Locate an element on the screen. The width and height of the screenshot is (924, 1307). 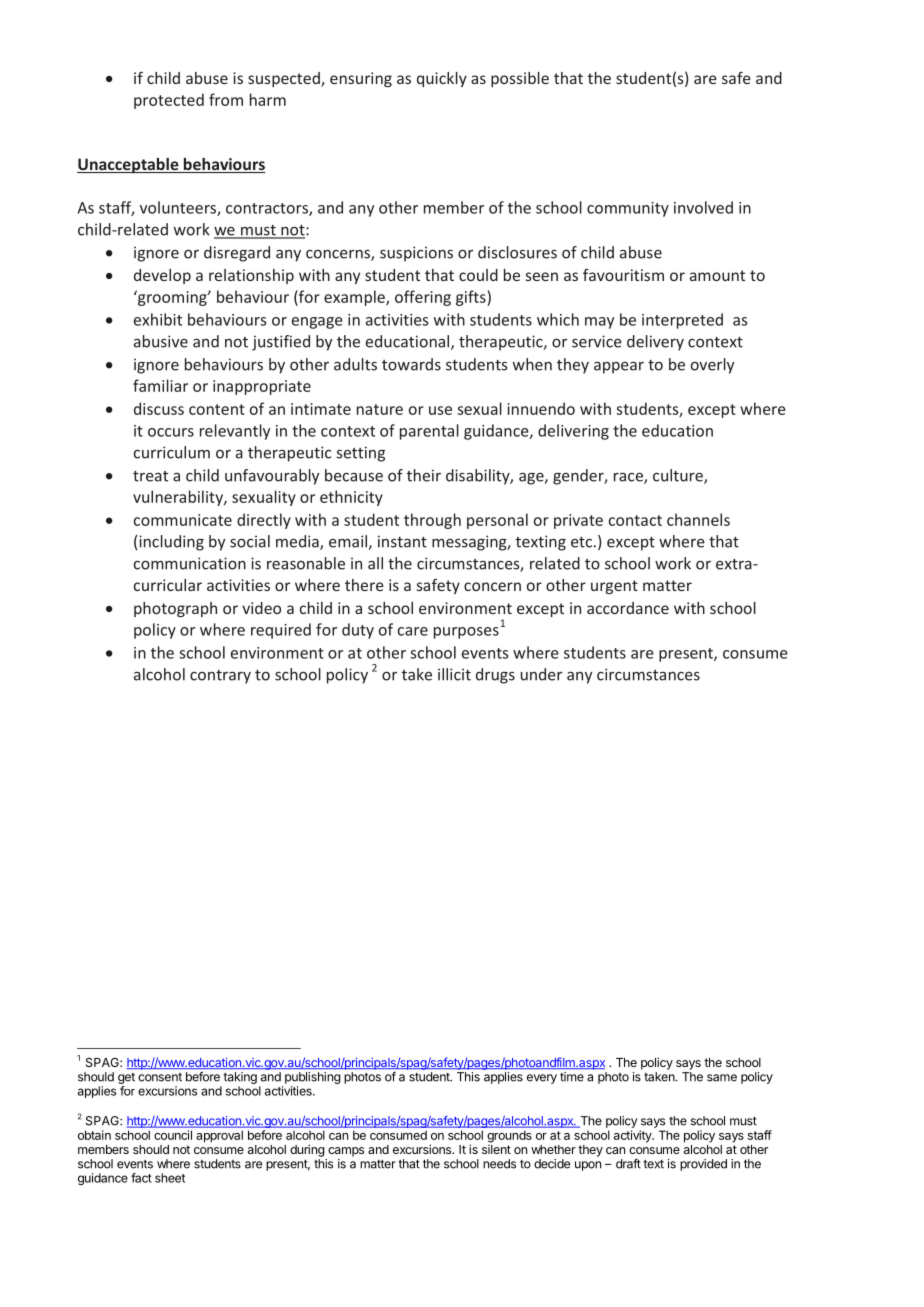
community is located at coordinates (628, 209).
